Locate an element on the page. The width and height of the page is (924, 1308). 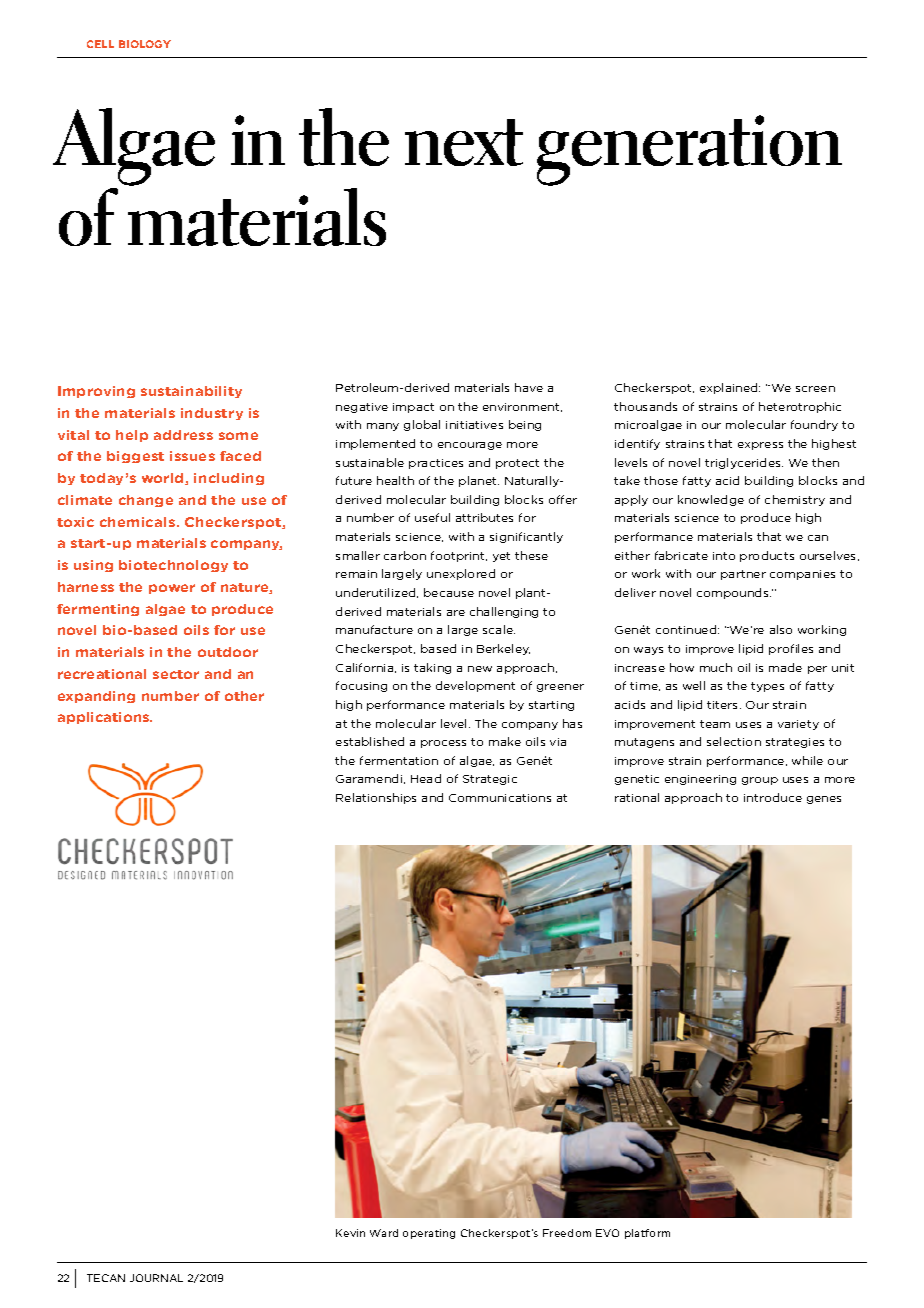
BIOLOGY is located at coordinates (145, 44).
